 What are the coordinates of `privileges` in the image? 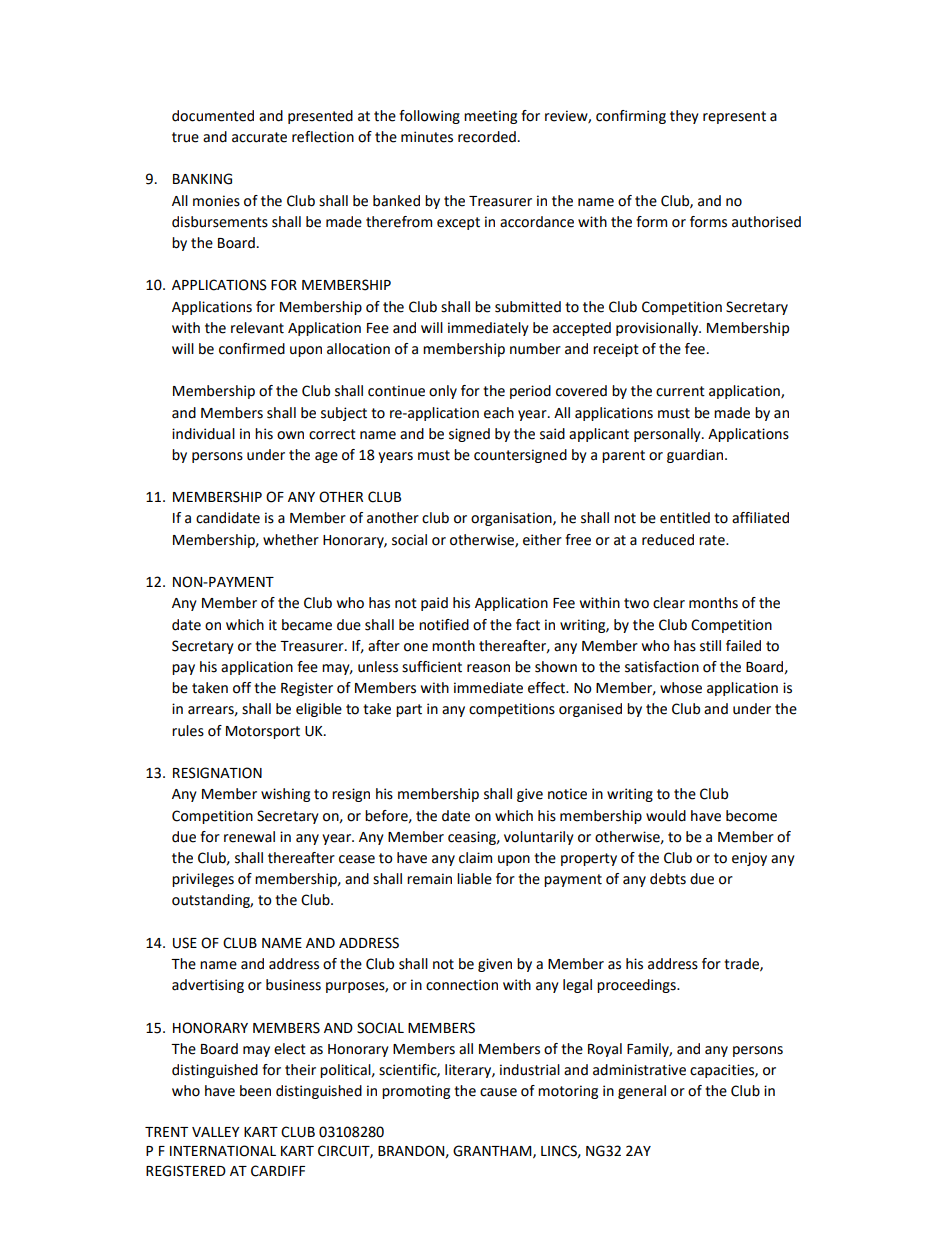 It's located at (203, 880).
